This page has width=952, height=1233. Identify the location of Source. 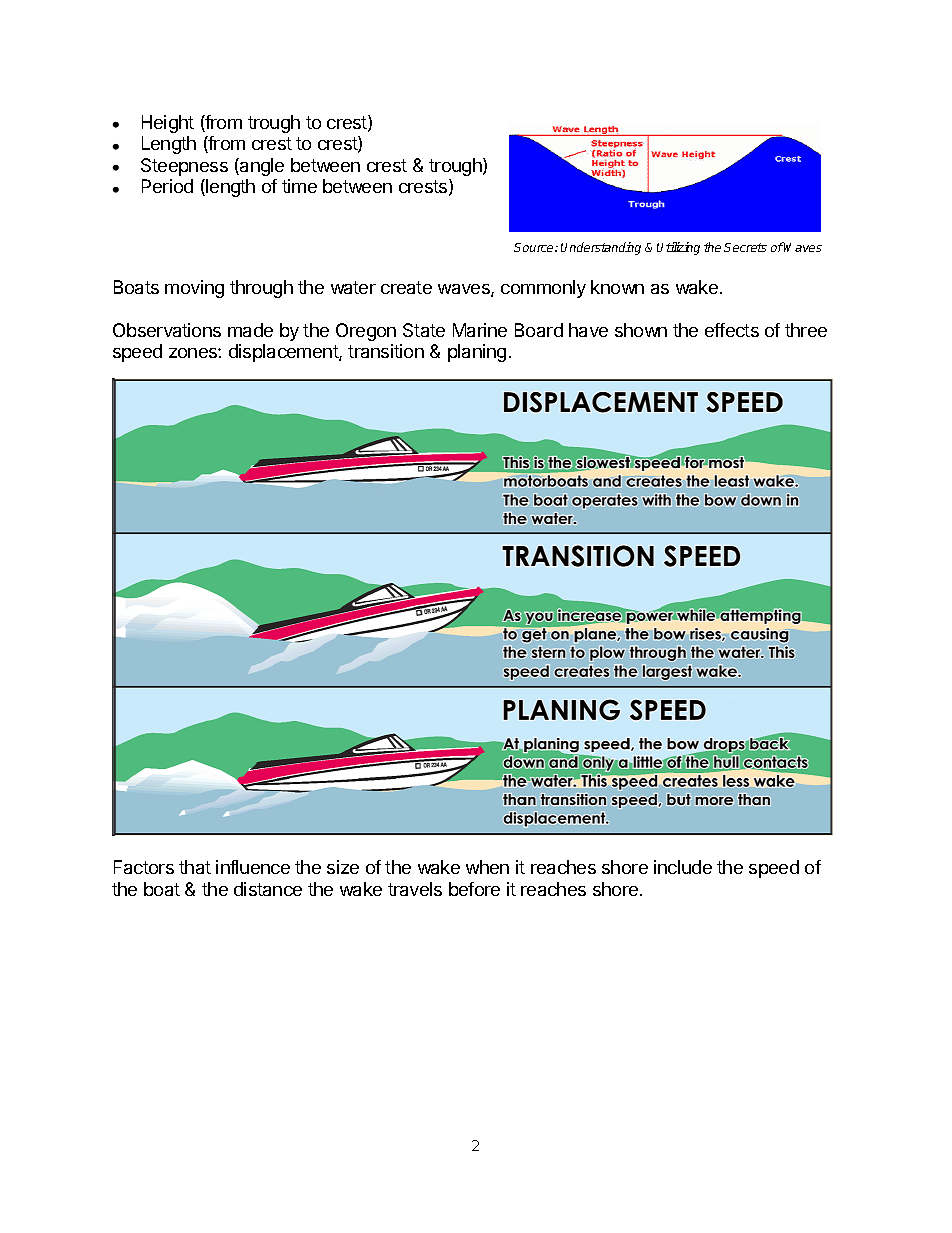
(535, 247).
